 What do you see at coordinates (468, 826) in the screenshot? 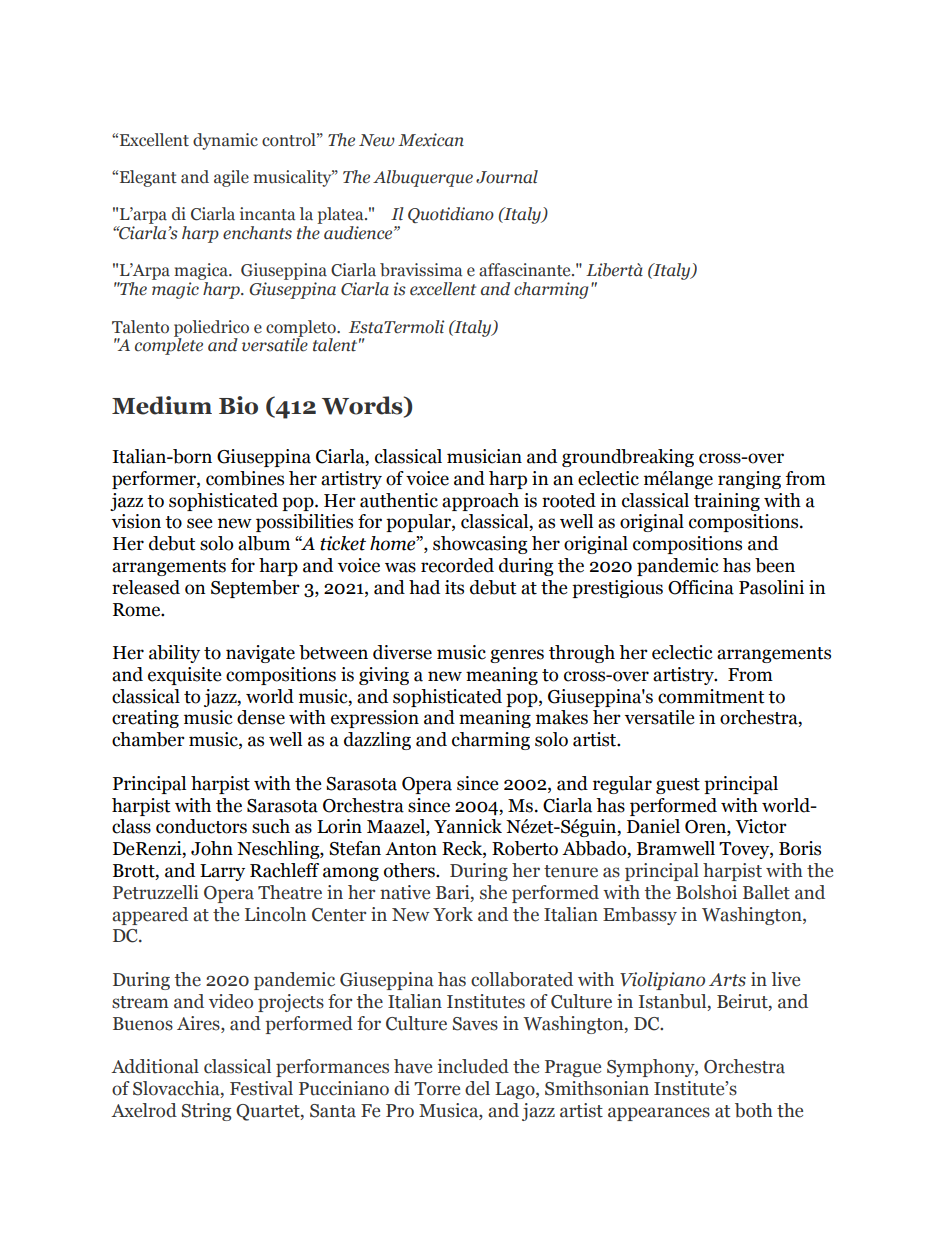
I see `Yannick` at bounding box center [468, 826].
